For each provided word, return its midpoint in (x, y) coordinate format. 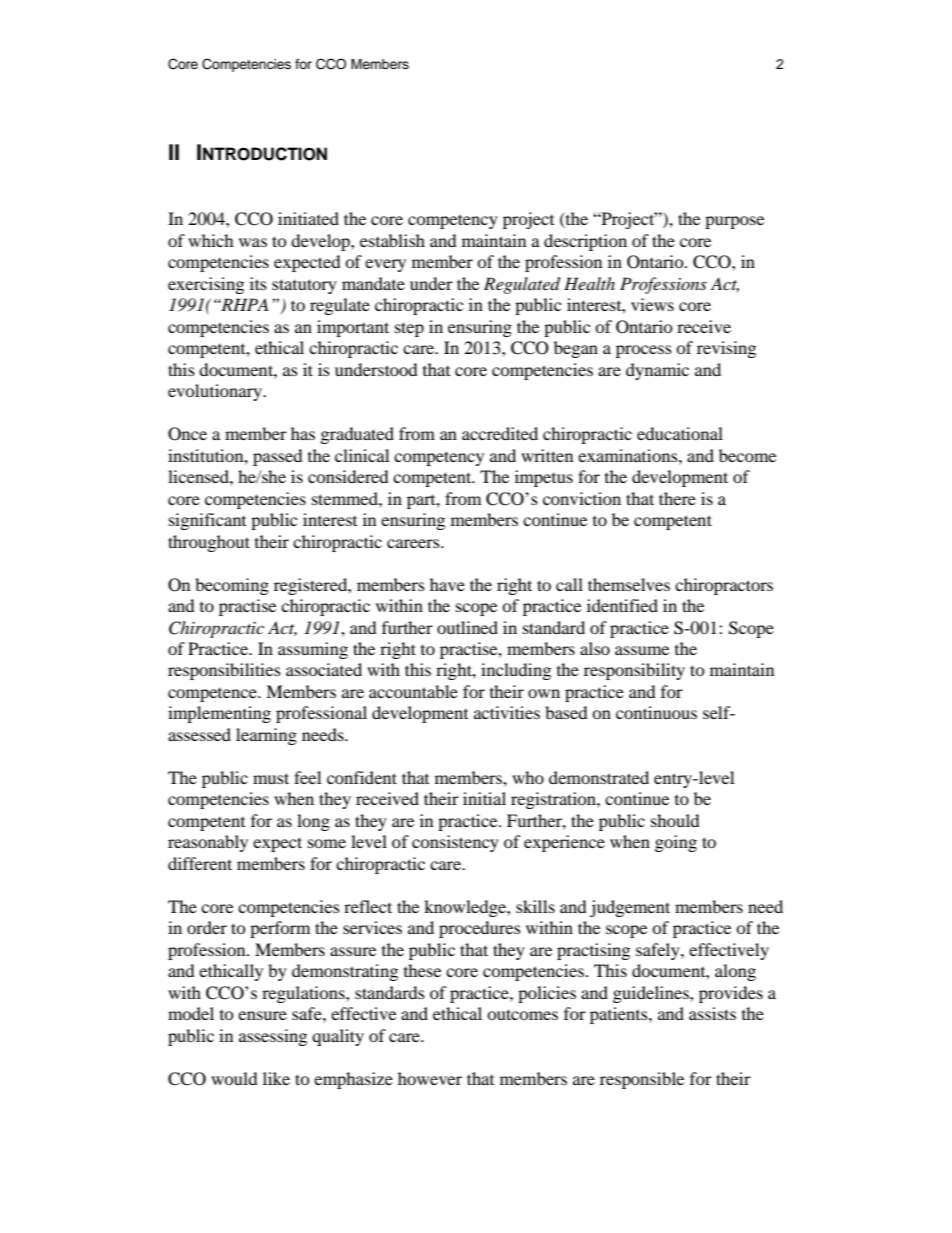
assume (642, 650)
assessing (273, 1037)
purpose (734, 222)
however (430, 1078)
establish (392, 240)
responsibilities (224, 671)
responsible (642, 1080)
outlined (467, 627)
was (253, 242)
